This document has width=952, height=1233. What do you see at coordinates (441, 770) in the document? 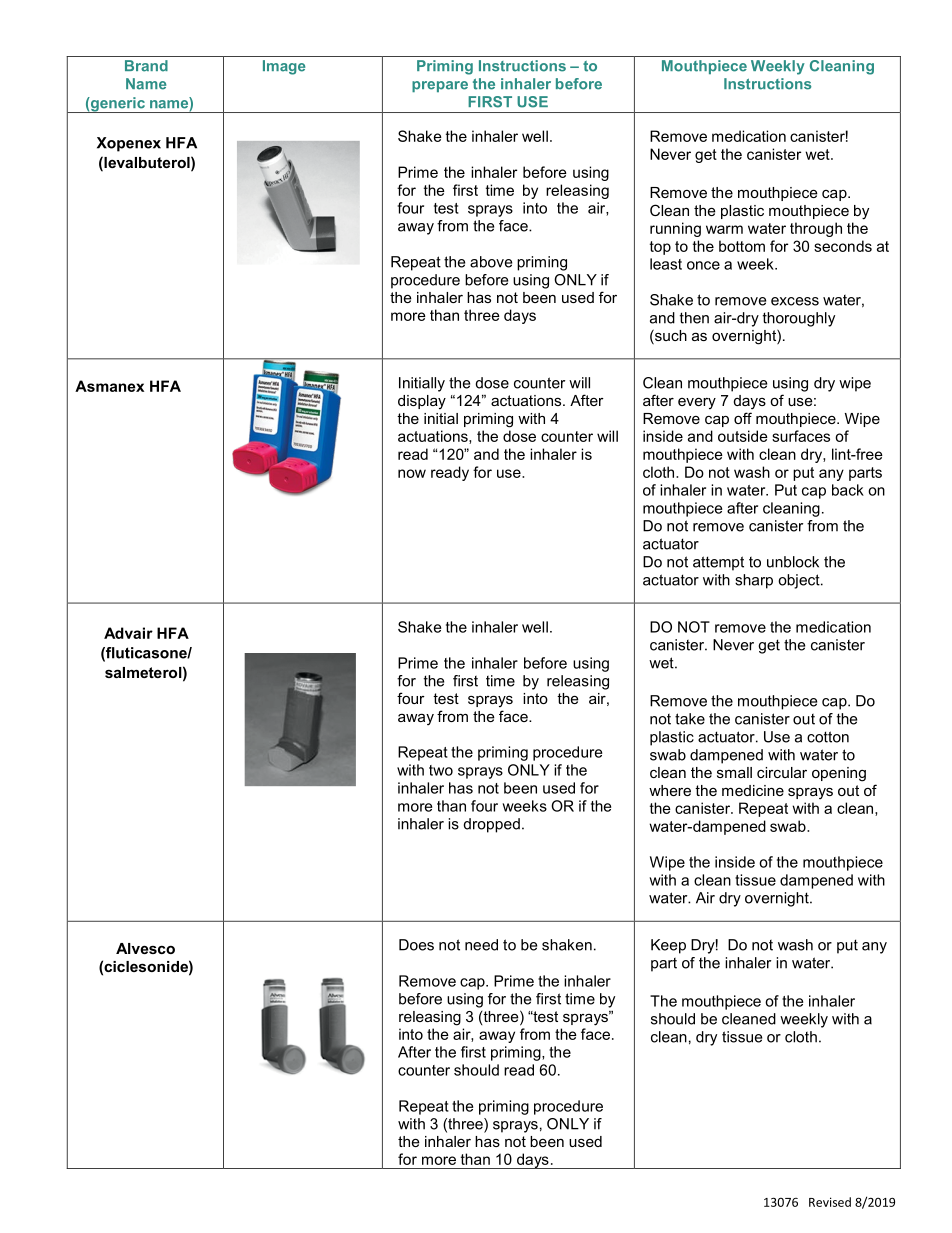
I see `two` at bounding box center [441, 770].
